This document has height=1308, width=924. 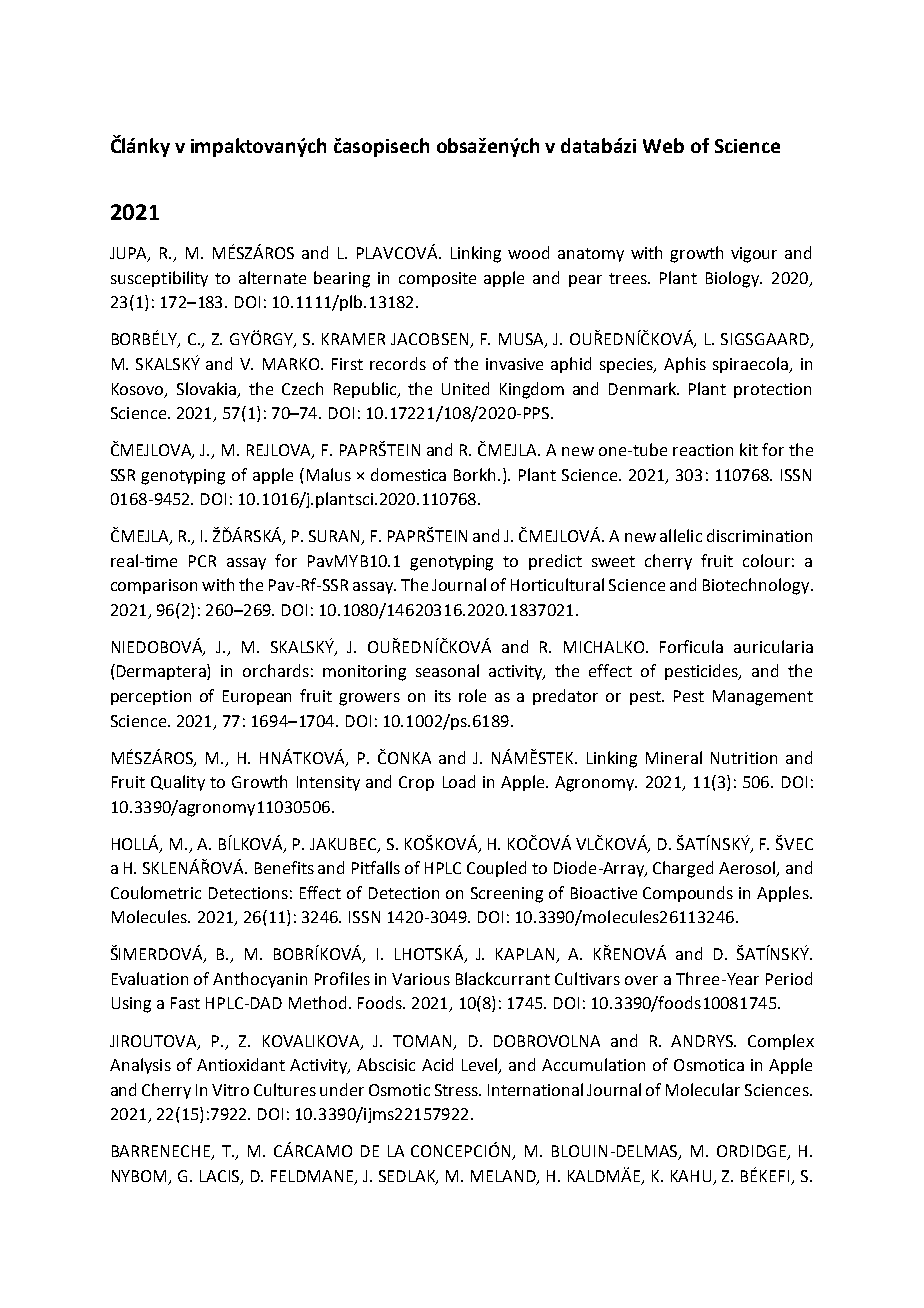 I want to click on Level, so click(x=481, y=1066).
